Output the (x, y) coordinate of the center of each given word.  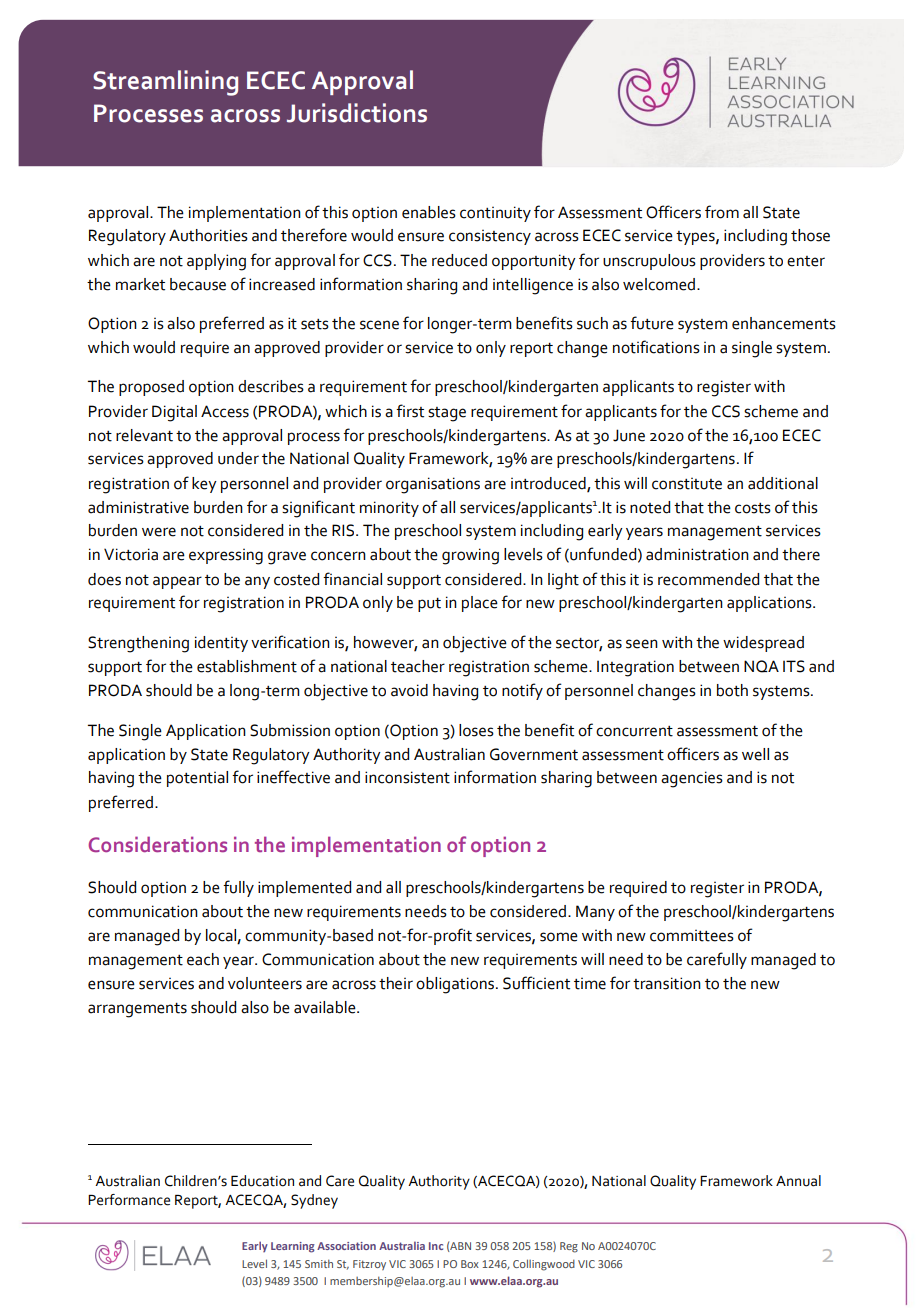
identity (221, 644)
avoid (409, 690)
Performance (129, 1200)
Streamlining (165, 83)
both (732, 690)
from (722, 212)
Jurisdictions (357, 113)
